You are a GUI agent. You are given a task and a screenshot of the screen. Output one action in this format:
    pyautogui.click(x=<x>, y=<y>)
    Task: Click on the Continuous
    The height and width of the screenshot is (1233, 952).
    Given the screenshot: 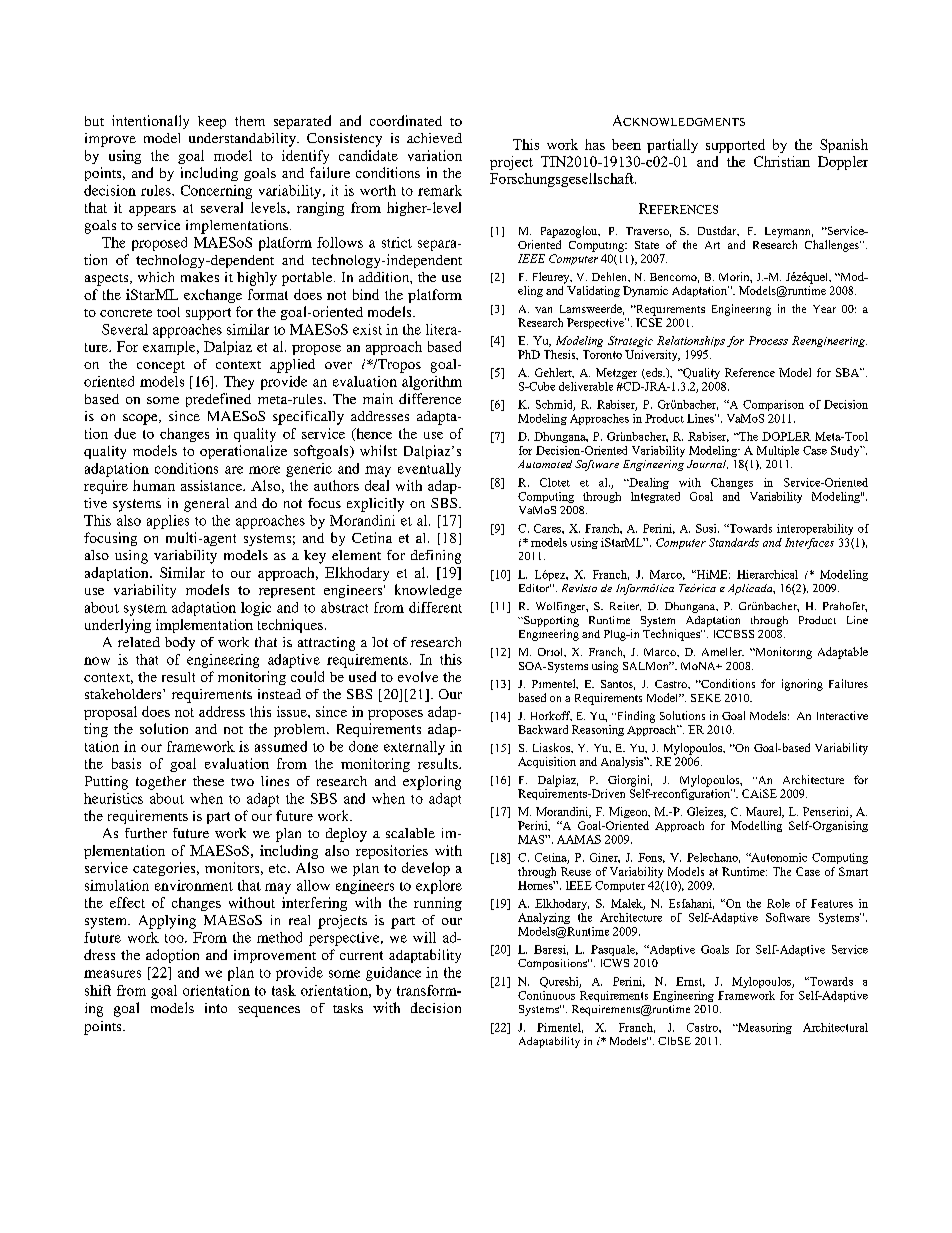 What is the action you would take?
    pyautogui.click(x=546, y=995)
